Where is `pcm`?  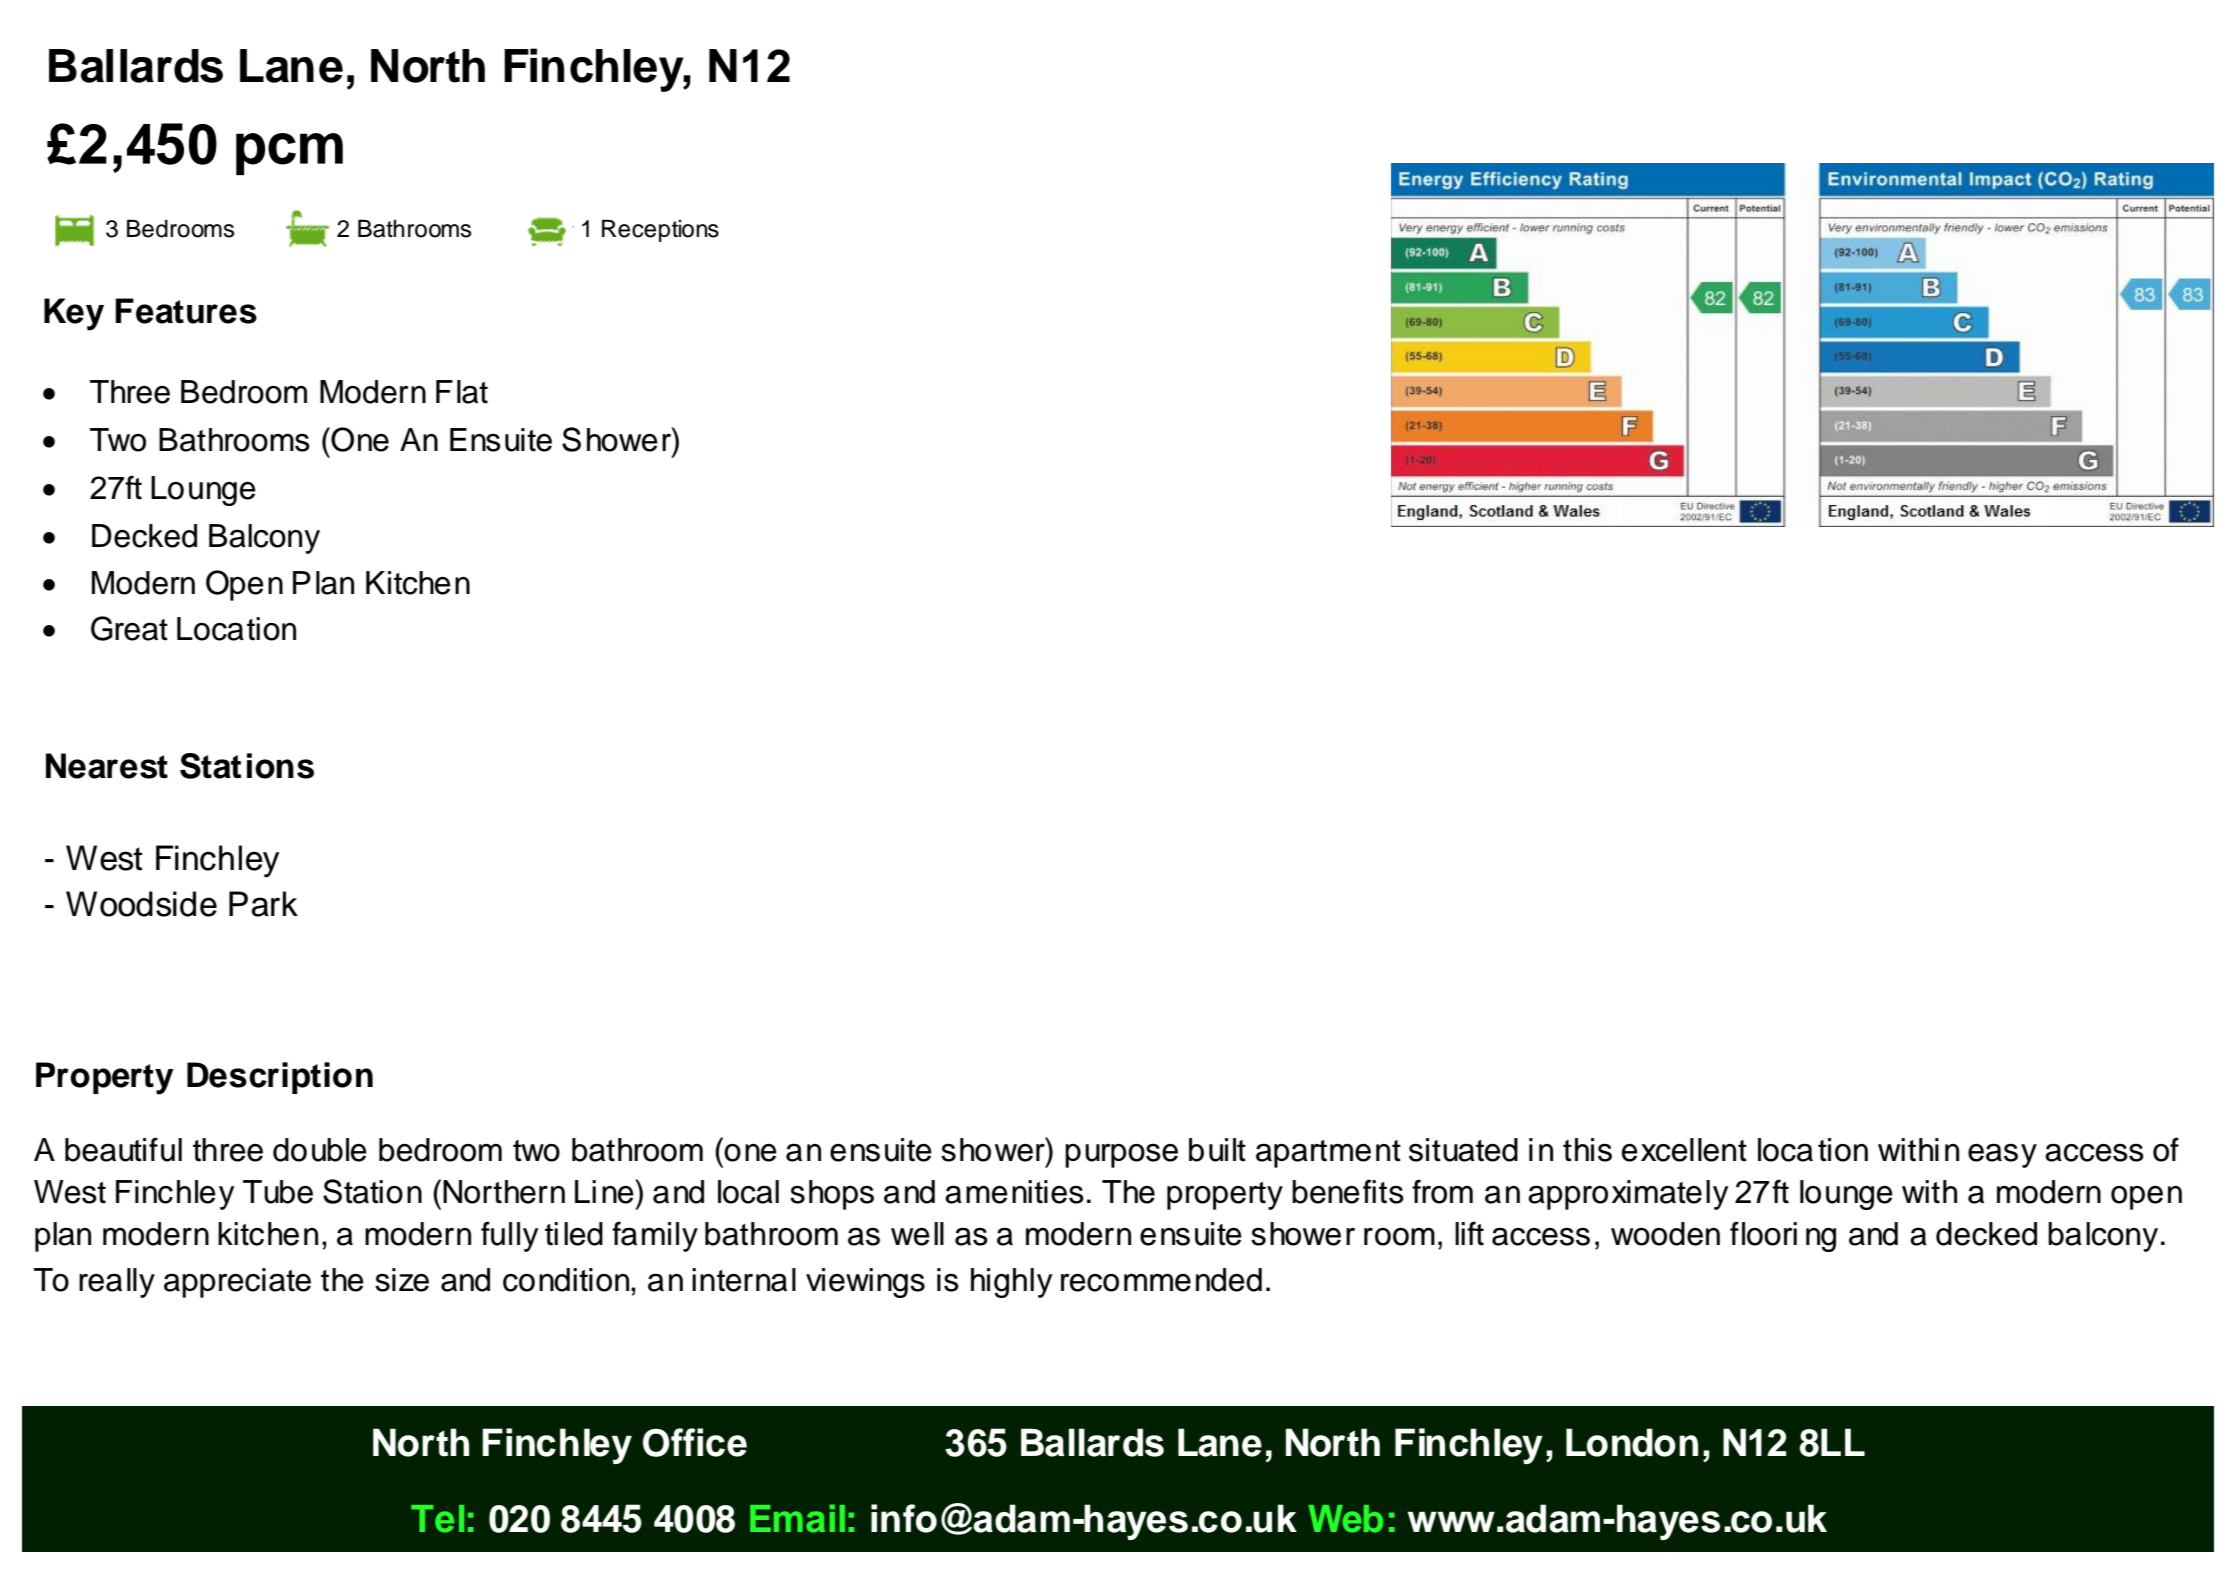 pcm is located at coordinates (289, 154).
